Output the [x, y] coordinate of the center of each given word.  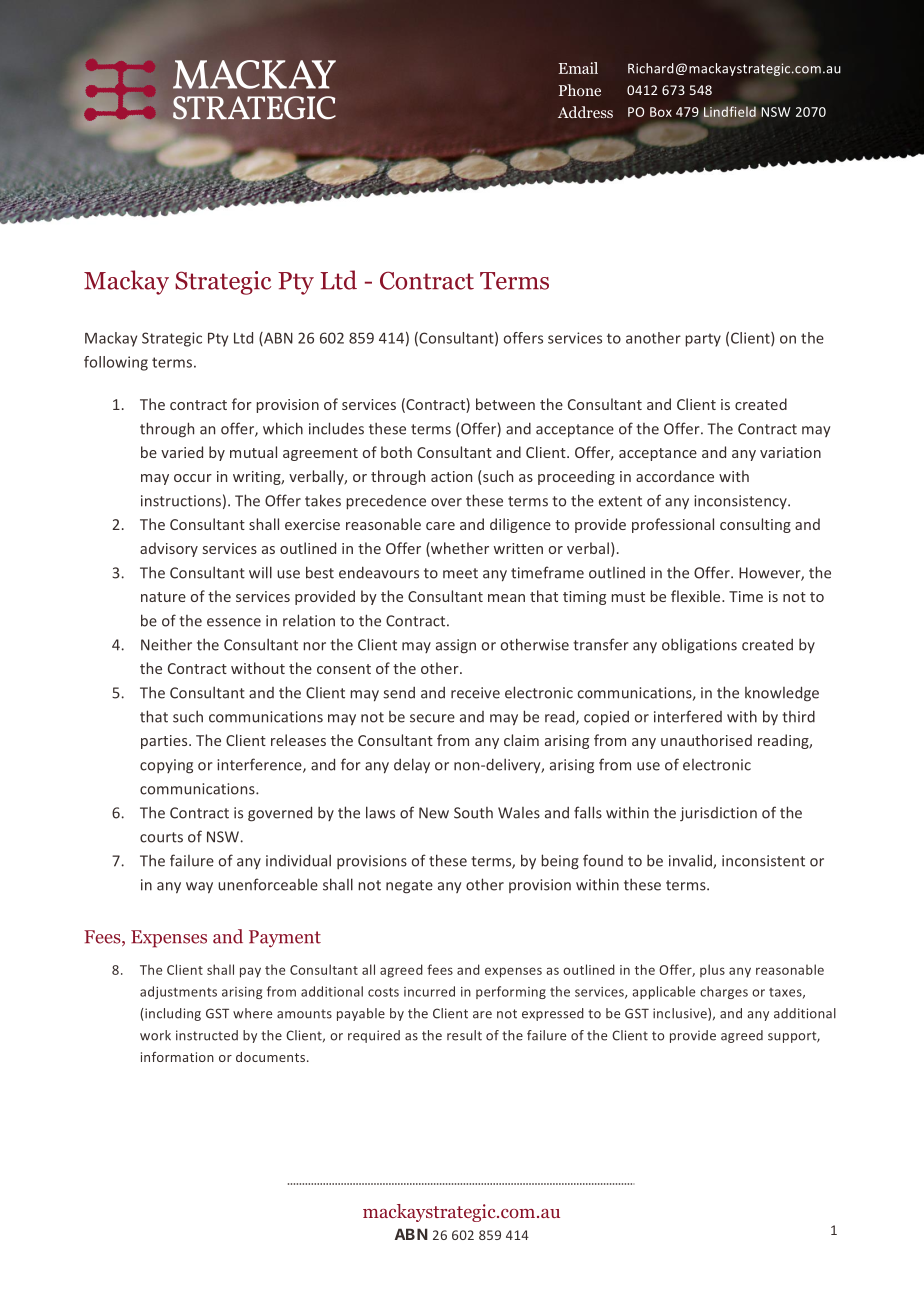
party [703, 340]
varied [182, 452]
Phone [580, 90]
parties [165, 742]
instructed [207, 1035]
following [116, 363]
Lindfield [730, 111]
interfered [688, 716]
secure [432, 718]
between [505, 404]
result [464, 1035]
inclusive [681, 1014]
